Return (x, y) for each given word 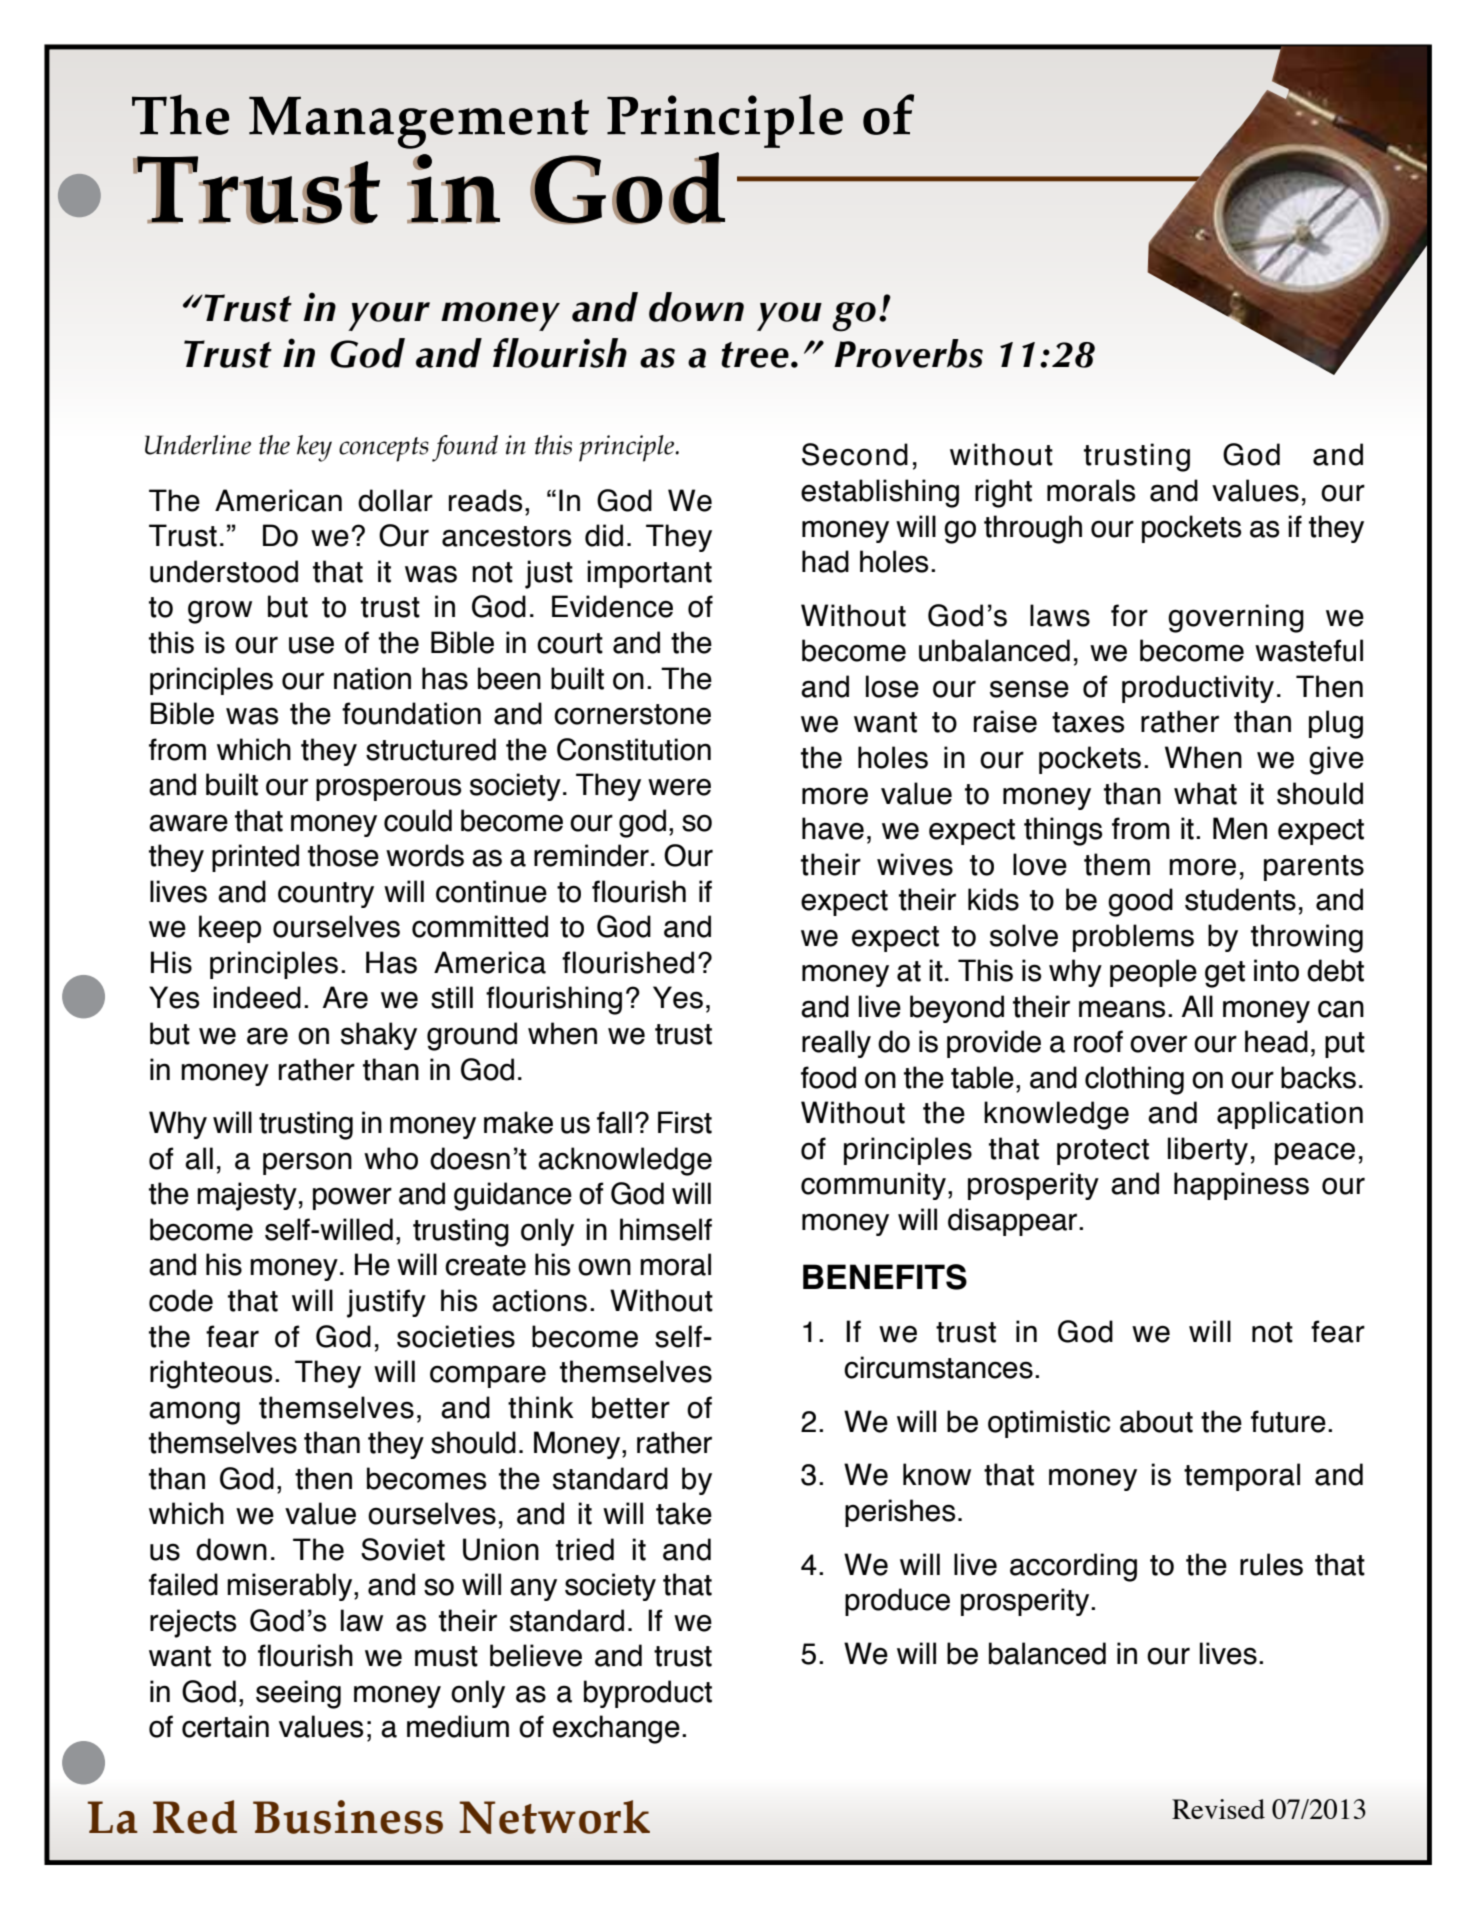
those (343, 855)
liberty (1208, 1151)
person (307, 1163)
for (1129, 615)
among (194, 1413)
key (314, 448)
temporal (1242, 1477)
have (833, 828)
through (1033, 529)
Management (419, 122)
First (685, 1122)
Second (855, 454)
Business (348, 1817)
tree (755, 355)
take (684, 1513)
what (1205, 793)
